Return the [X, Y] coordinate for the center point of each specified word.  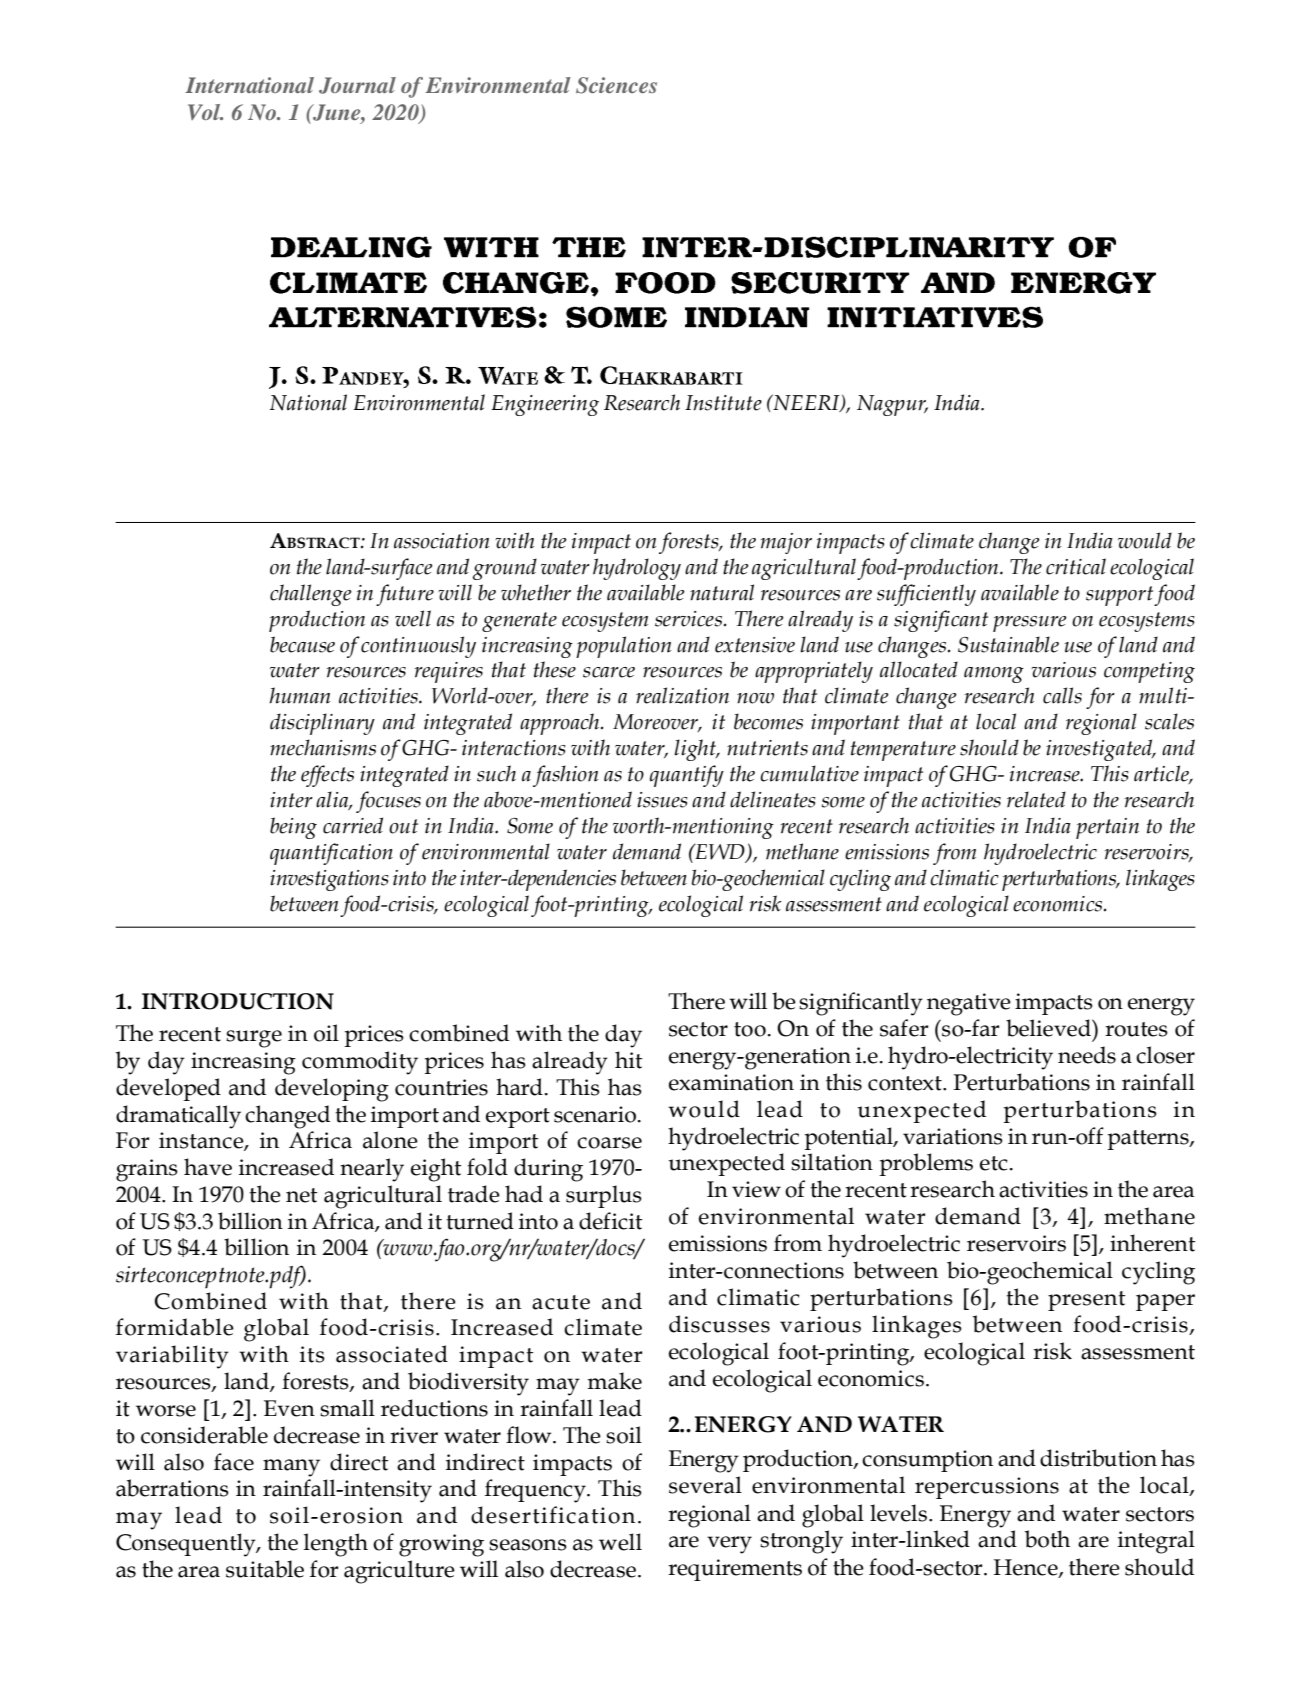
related [1036, 799]
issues [662, 800]
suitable [265, 1569]
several [705, 1485]
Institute [723, 403]
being [293, 828]
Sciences [616, 85]
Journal [357, 85]
